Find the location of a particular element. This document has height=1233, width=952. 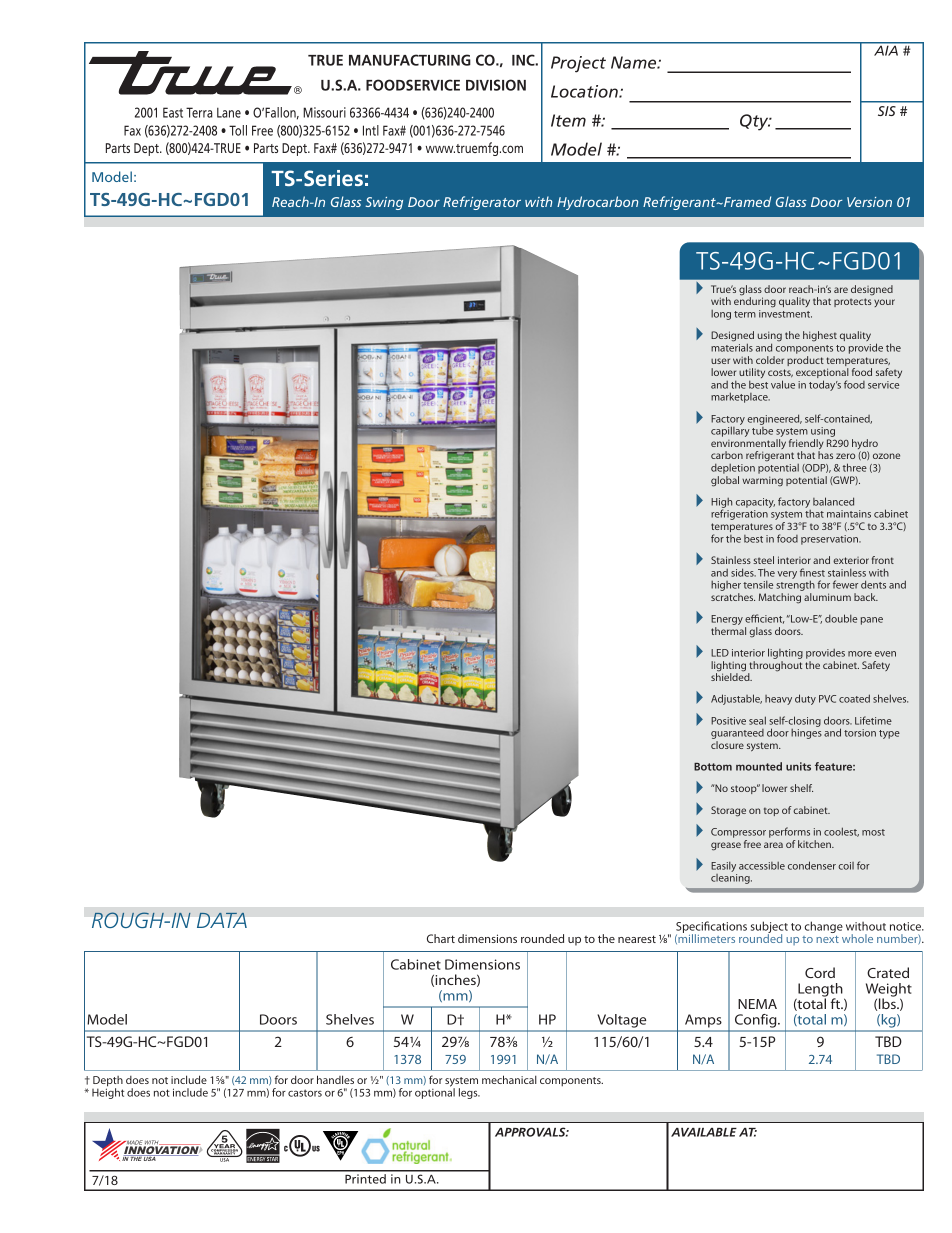

DIVISION is located at coordinates (496, 85).
